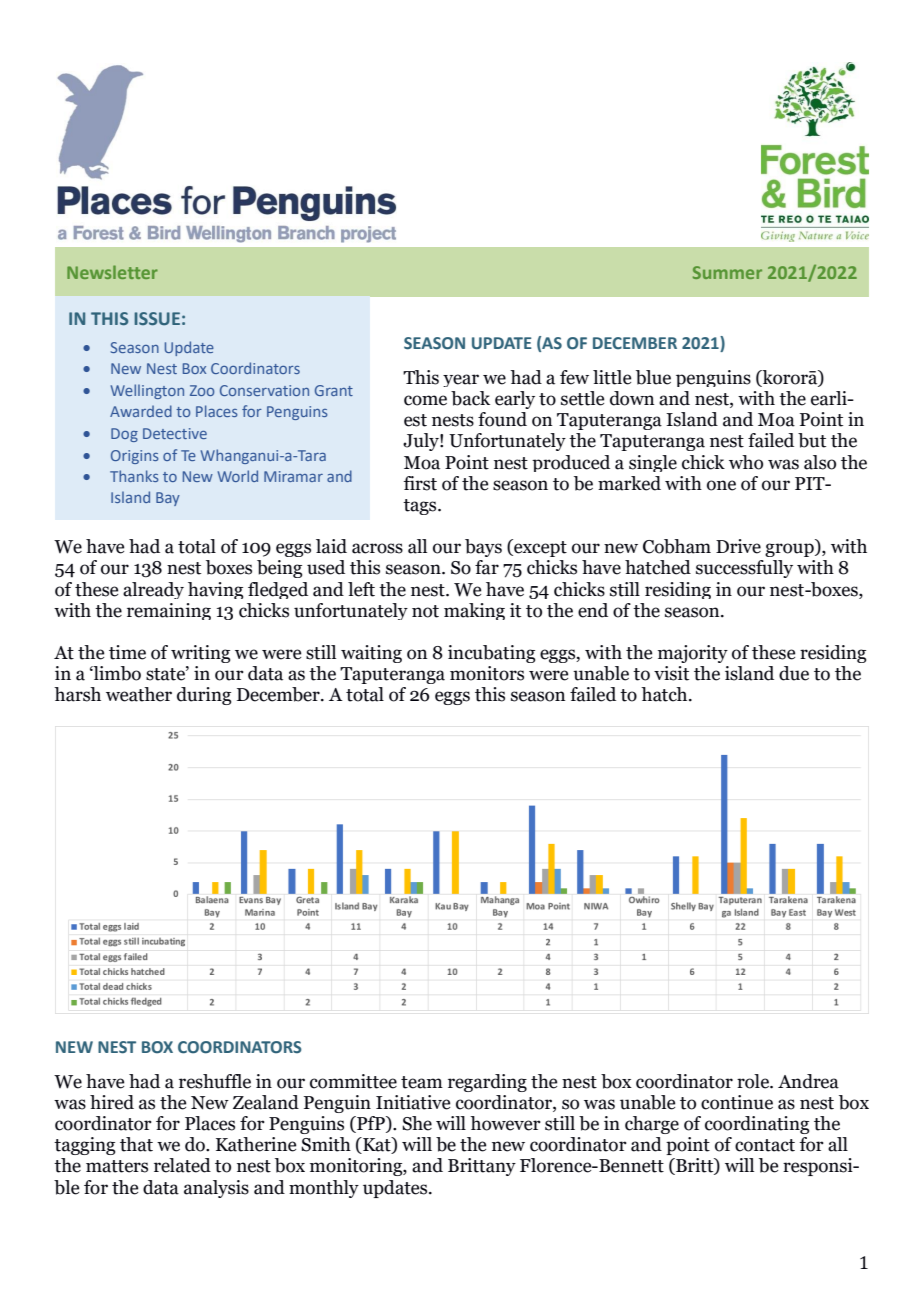  What do you see at coordinates (671, 673) in the document?
I see `visit` at bounding box center [671, 673].
